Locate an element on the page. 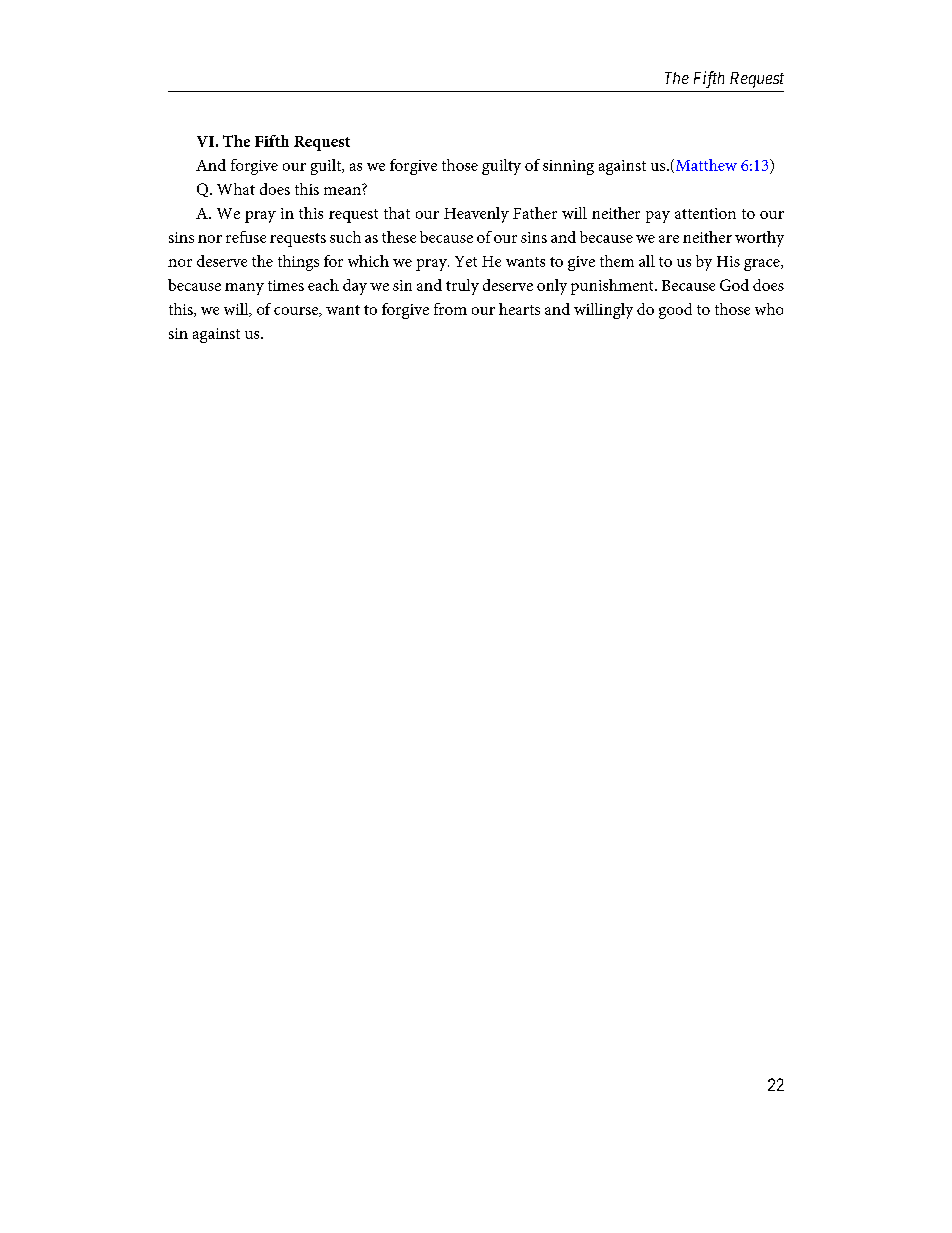 The width and height of the document is (952, 1233). good is located at coordinates (675, 311).
